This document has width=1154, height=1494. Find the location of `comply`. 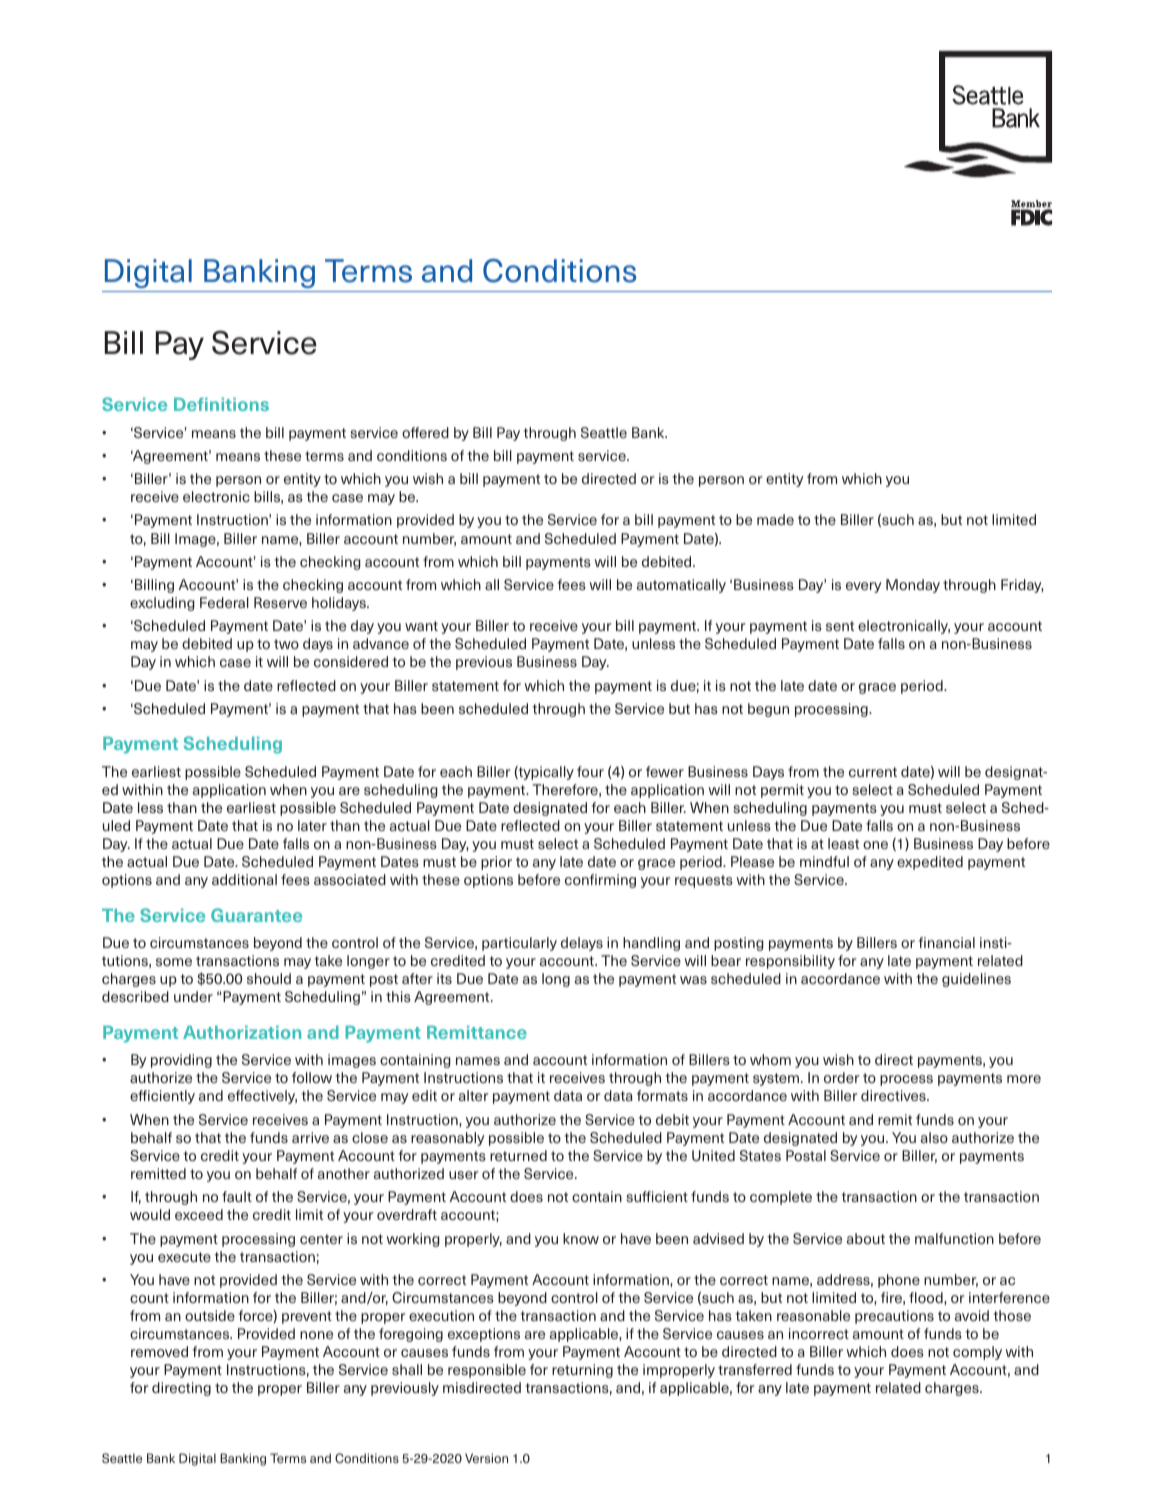

comply is located at coordinates (977, 1353).
